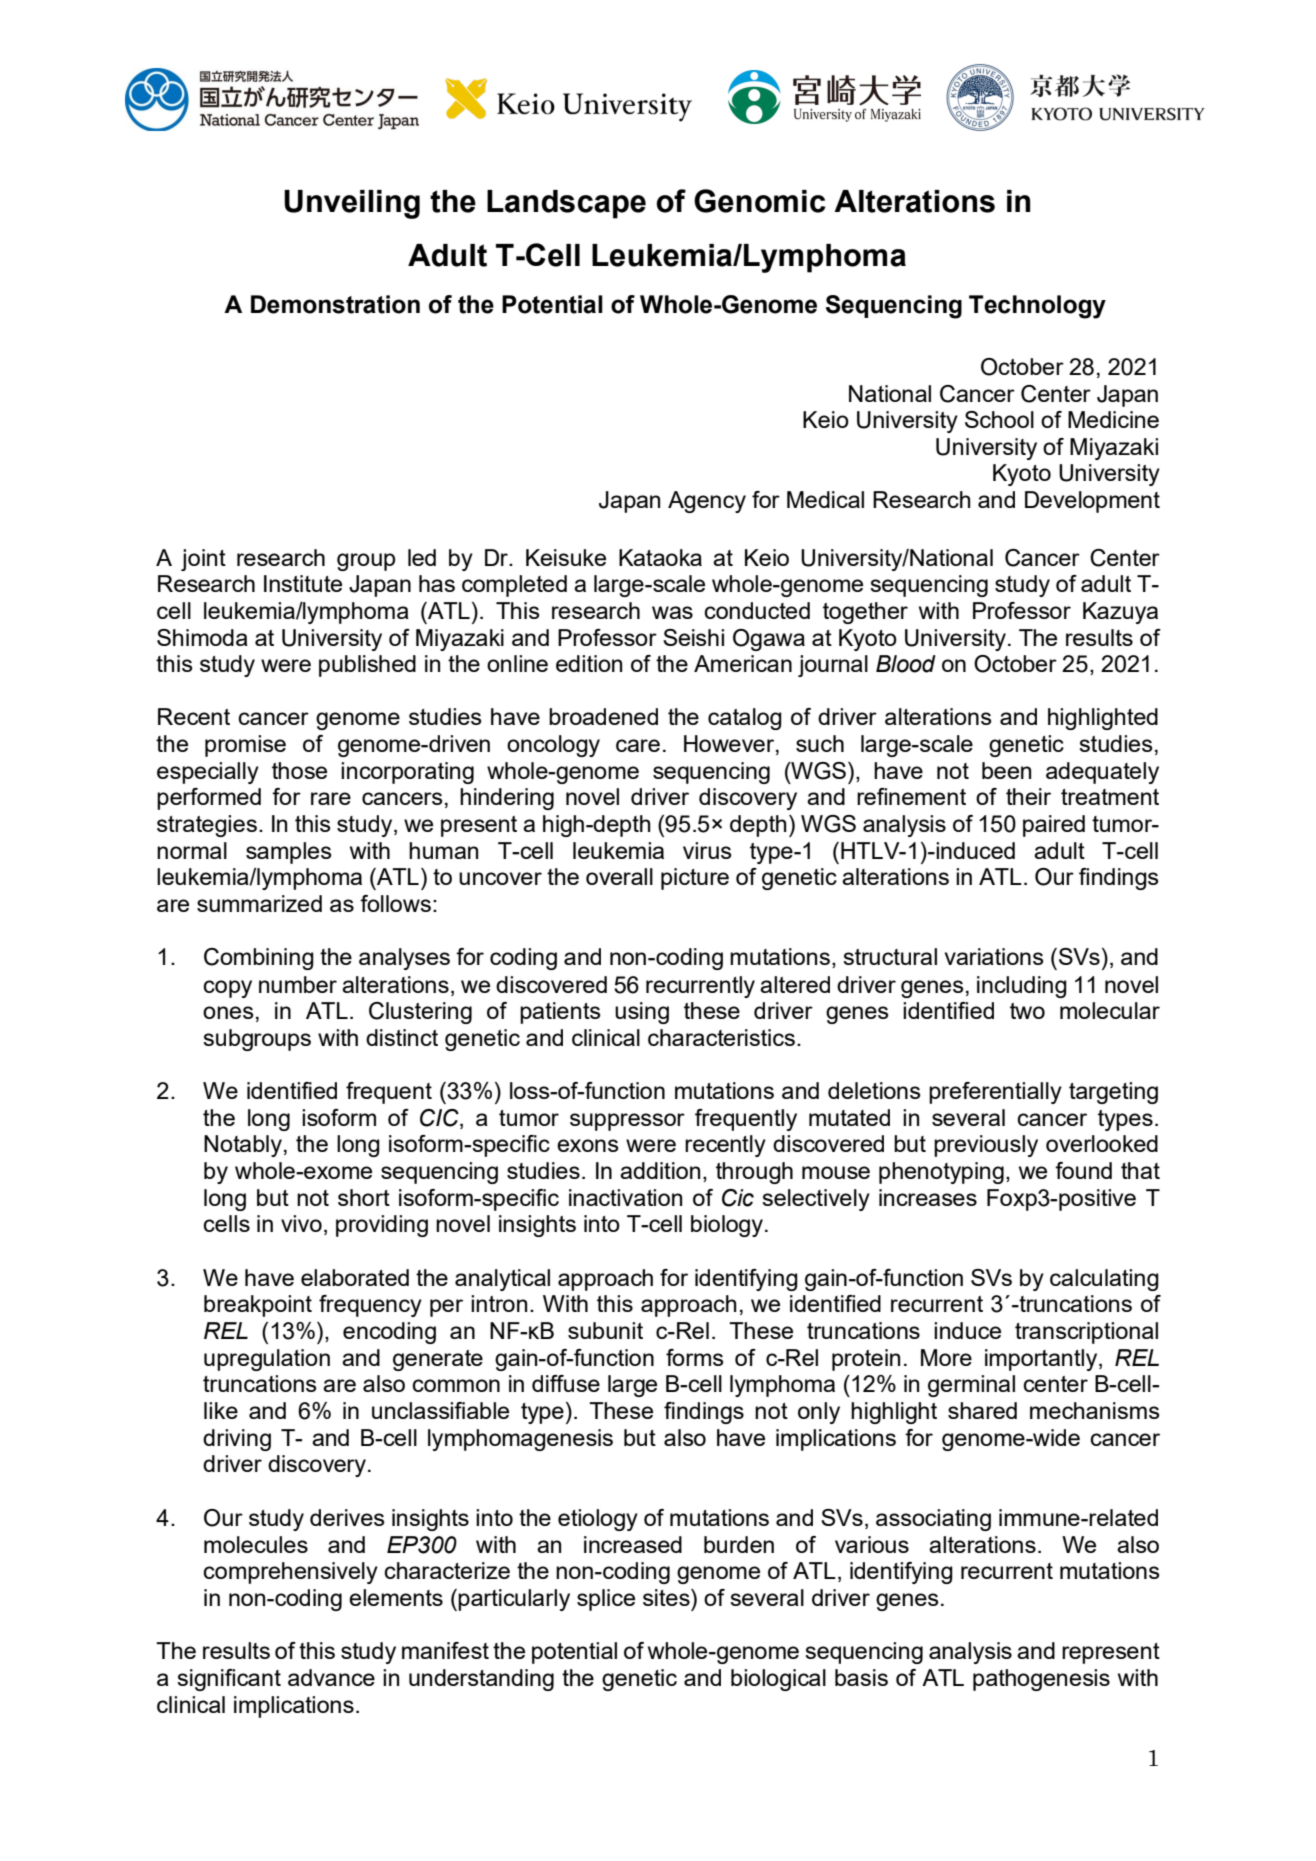  What do you see at coordinates (298, 984) in the image?
I see `number` at bounding box center [298, 984].
